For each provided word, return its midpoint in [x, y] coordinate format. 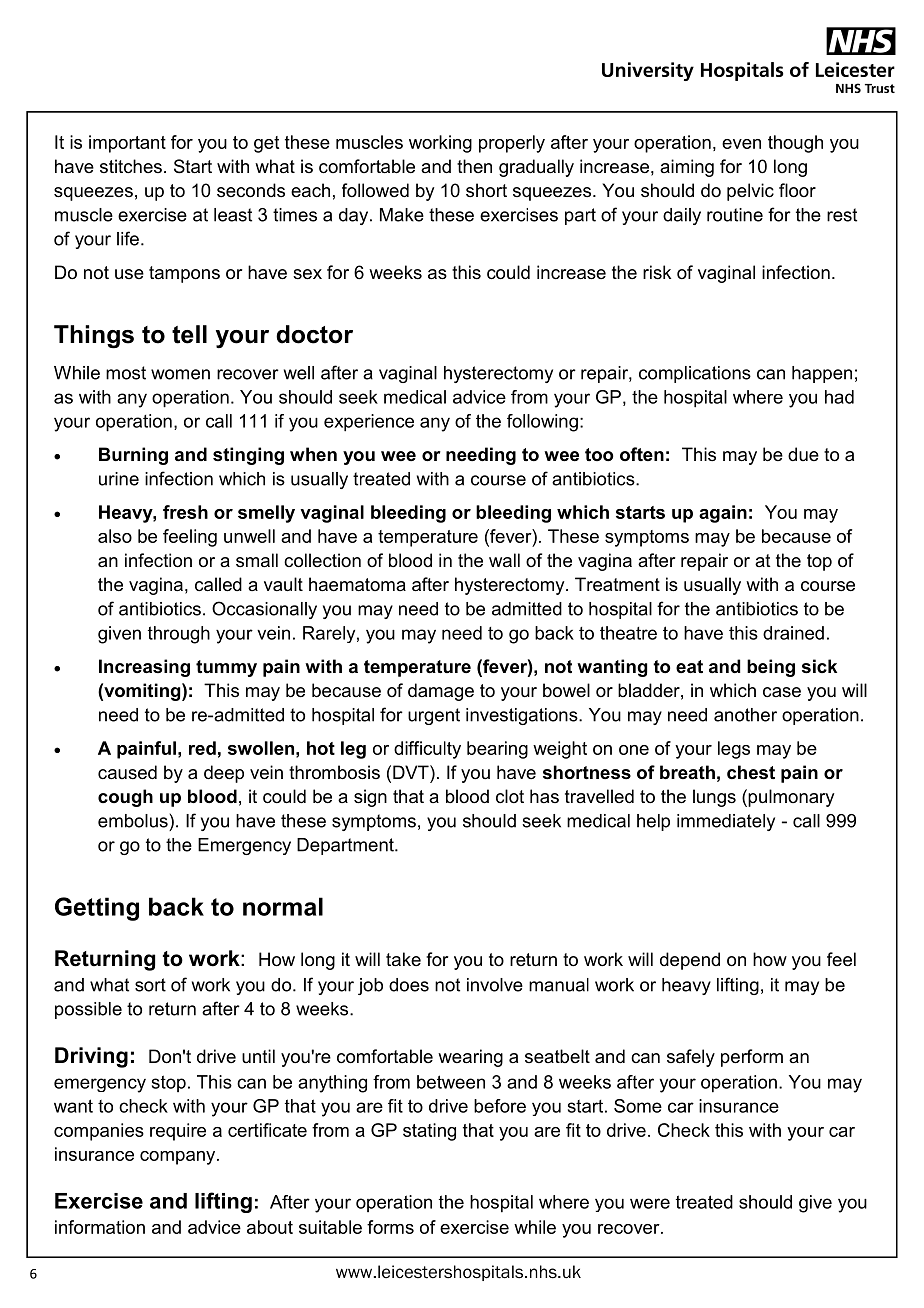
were [650, 1203]
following [542, 423]
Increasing [144, 668]
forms [390, 1227]
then [474, 166]
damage [441, 692]
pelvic [750, 192]
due [803, 454]
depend [690, 961]
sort [150, 985]
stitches [131, 166]
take [403, 959]
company [179, 1158]
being [771, 668]
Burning [133, 456]
